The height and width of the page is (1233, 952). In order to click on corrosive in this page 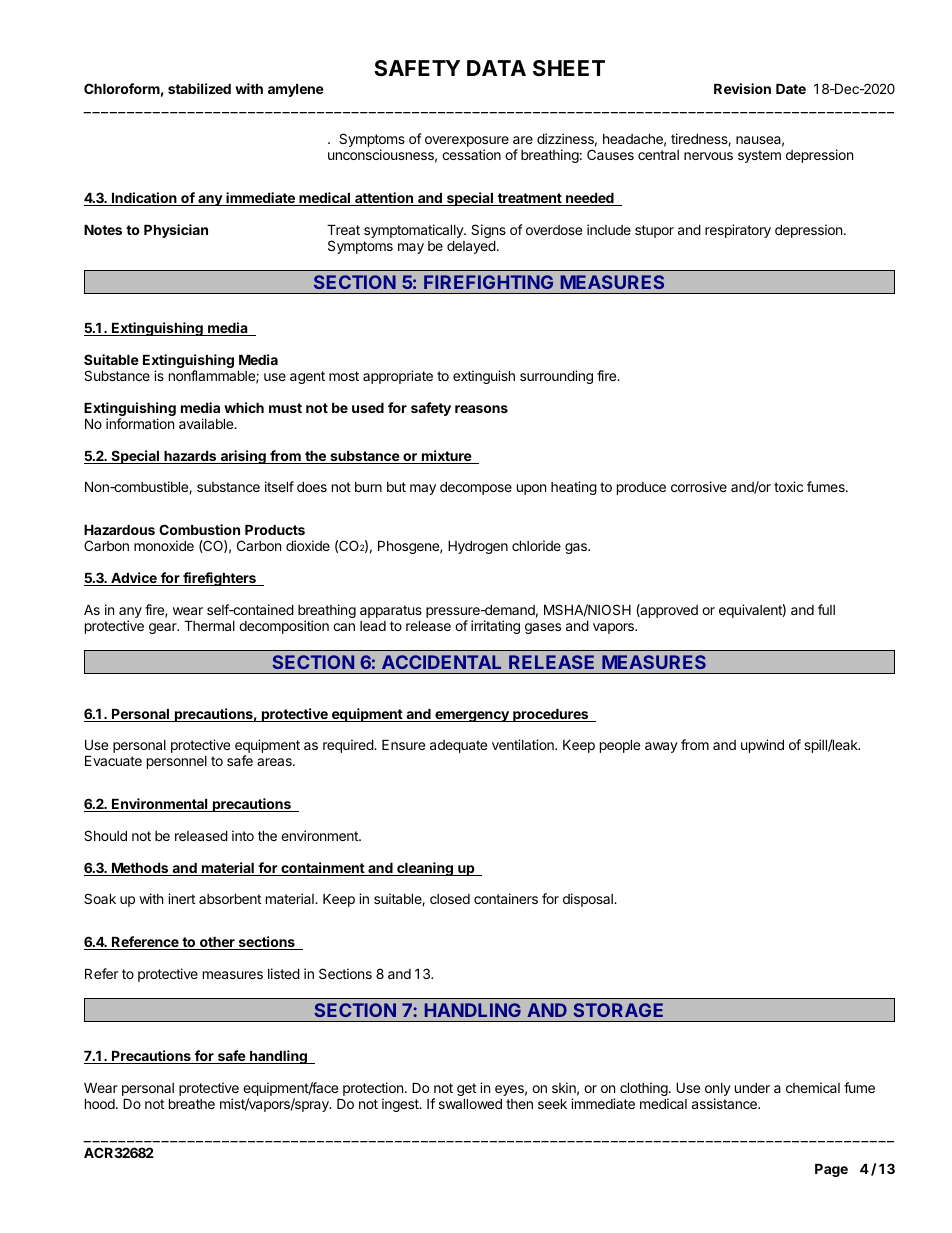, I will do `click(699, 486)`.
